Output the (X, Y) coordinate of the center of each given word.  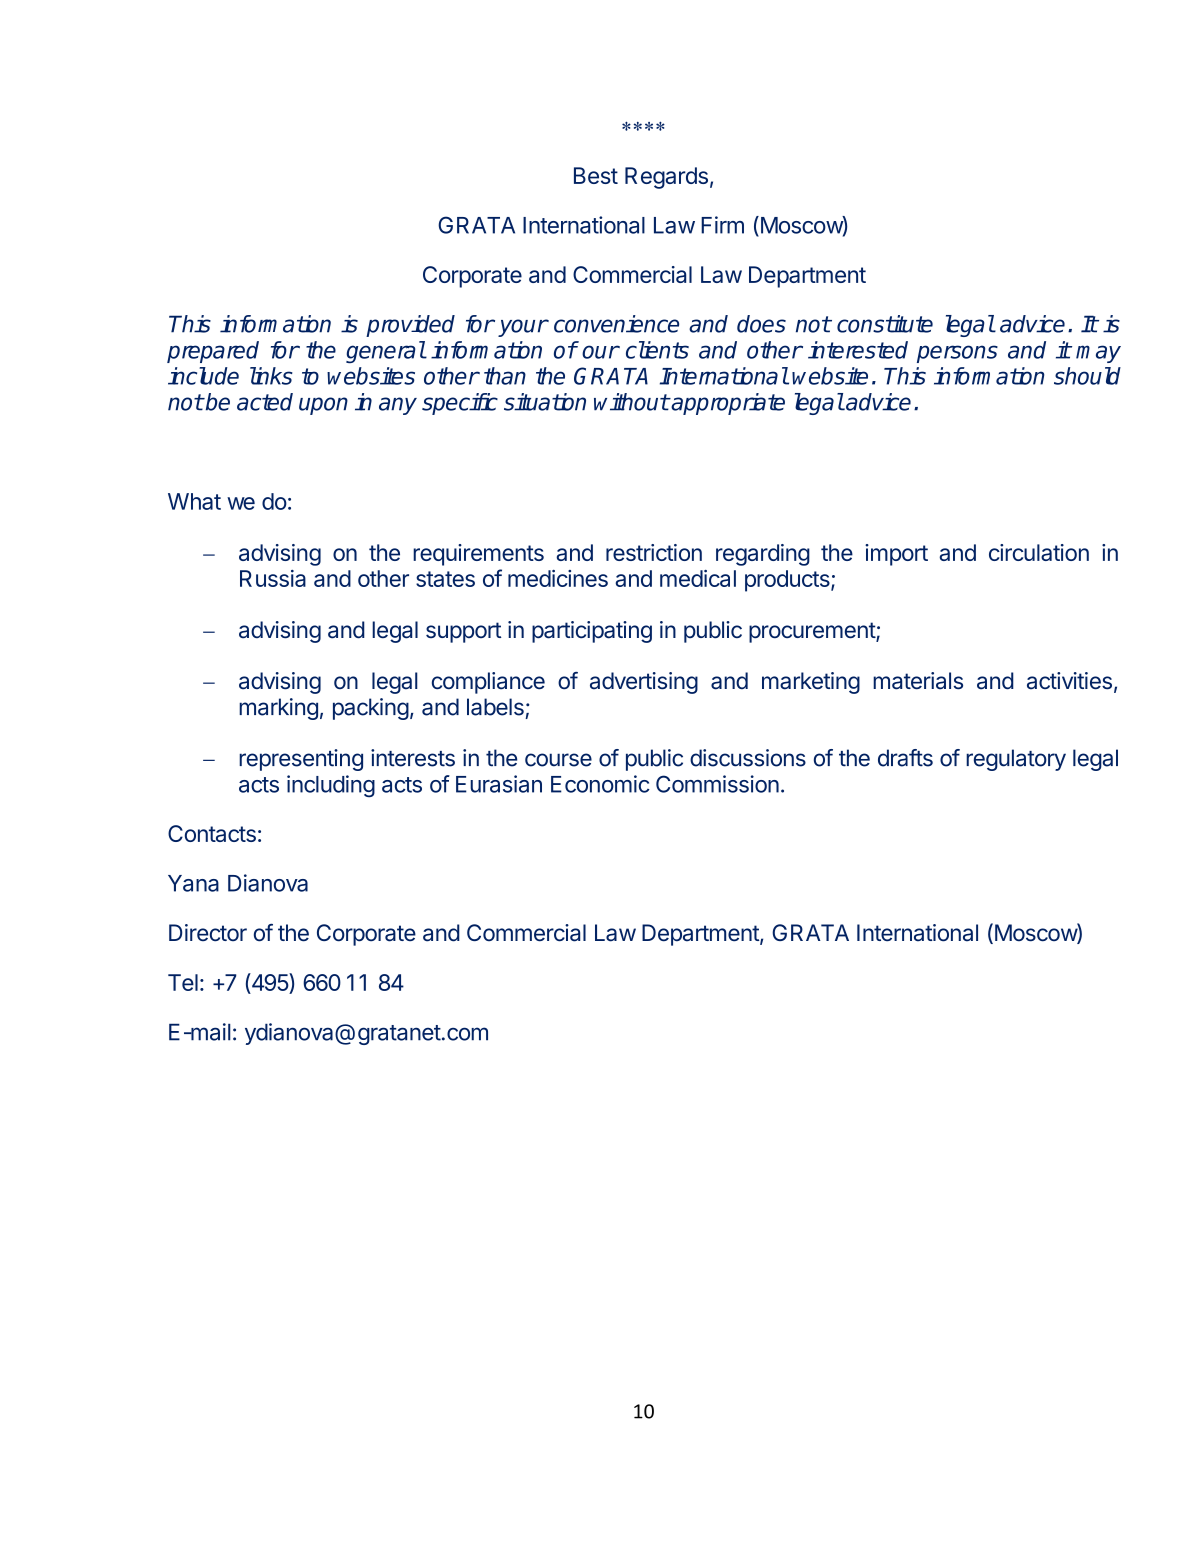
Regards (666, 178)
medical (698, 578)
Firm (722, 225)
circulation (1039, 552)
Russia (273, 578)
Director (208, 933)
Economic (600, 784)
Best (596, 175)
